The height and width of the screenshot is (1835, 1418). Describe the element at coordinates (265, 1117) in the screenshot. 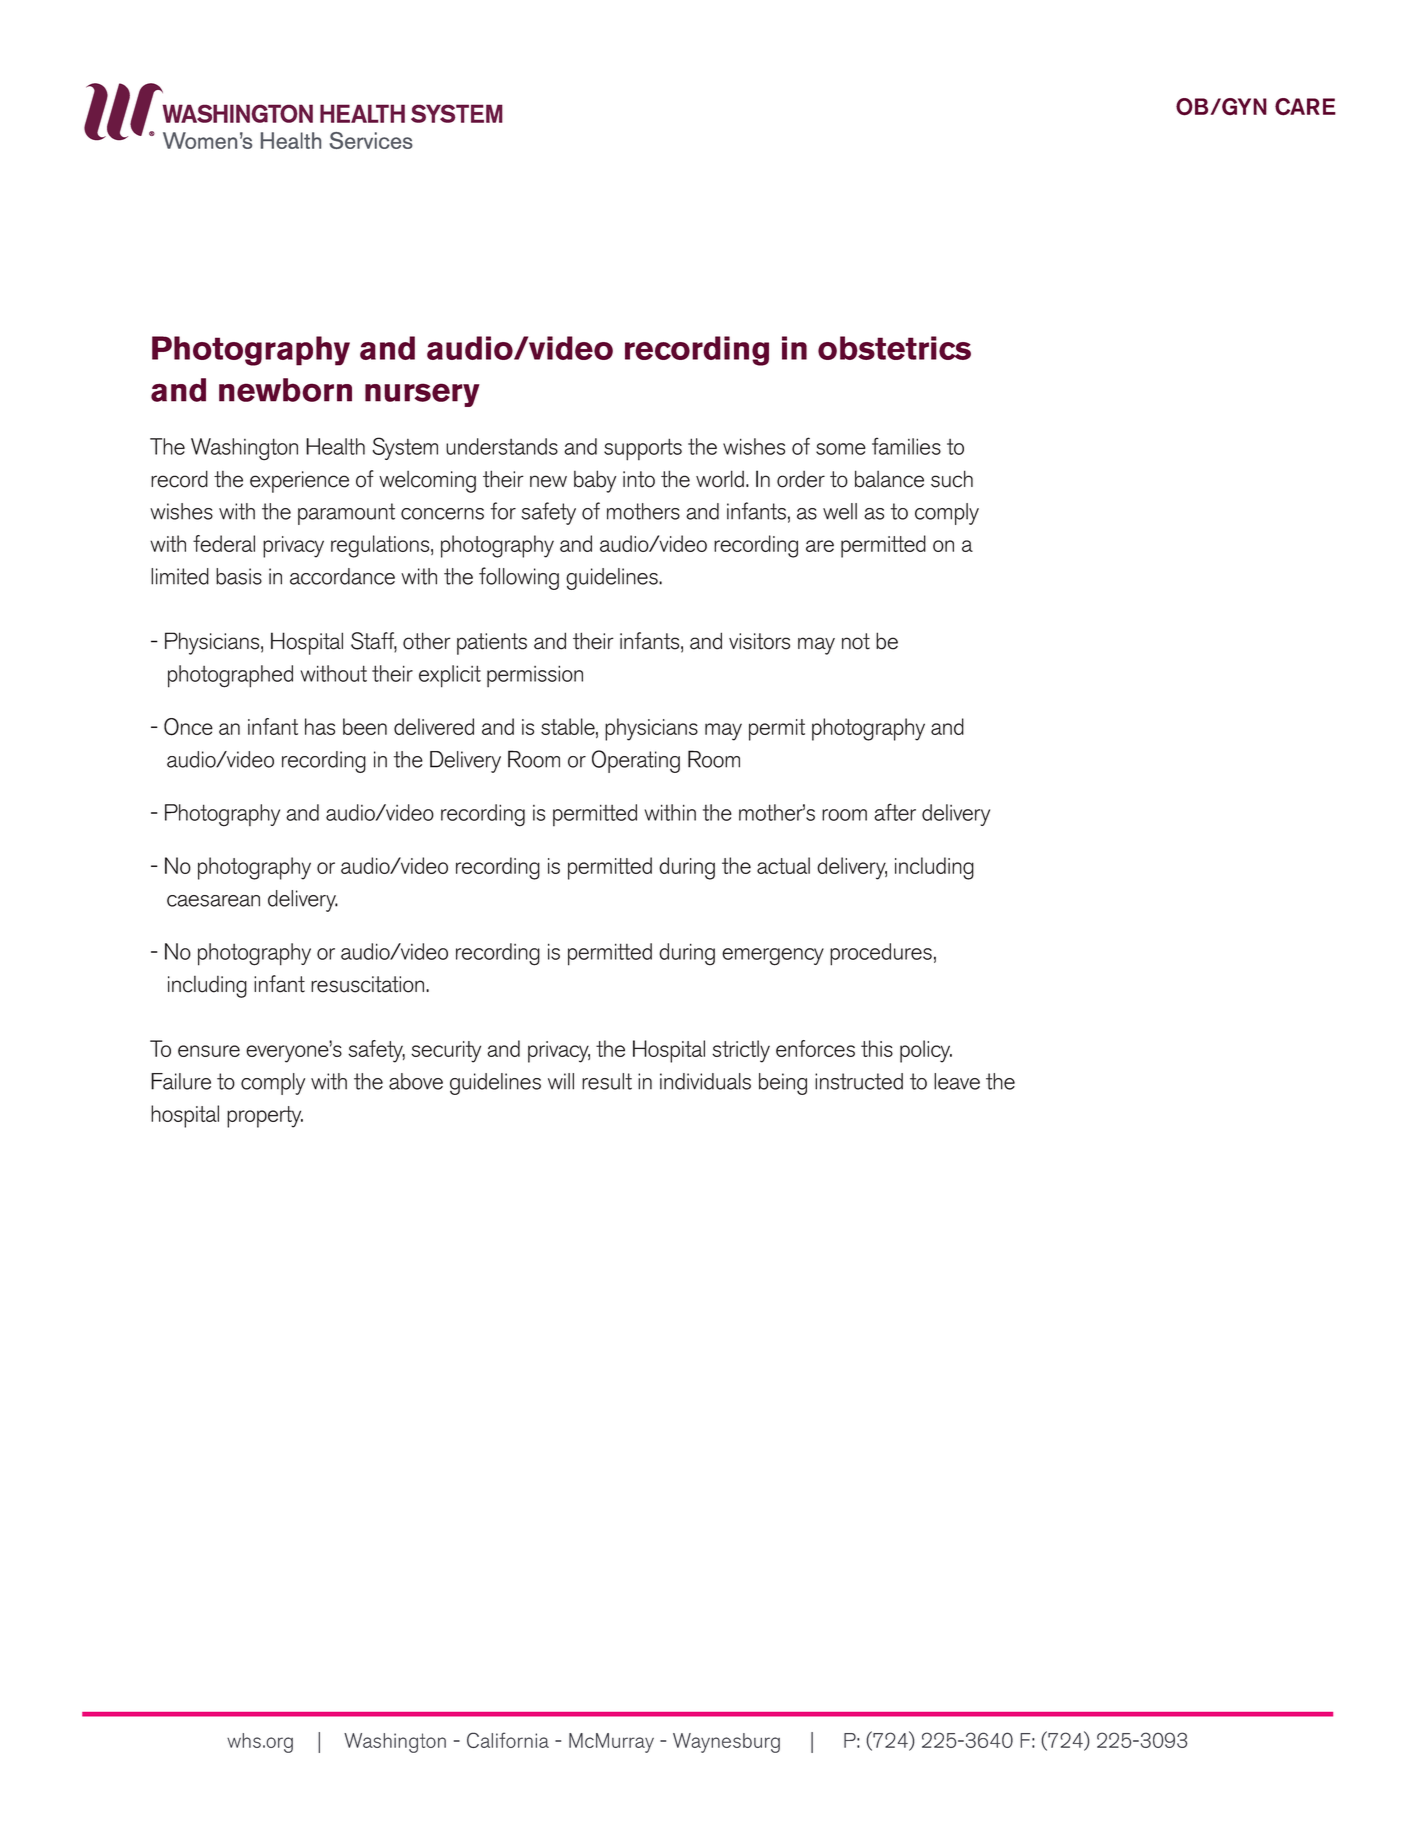

I see `property` at that location.
